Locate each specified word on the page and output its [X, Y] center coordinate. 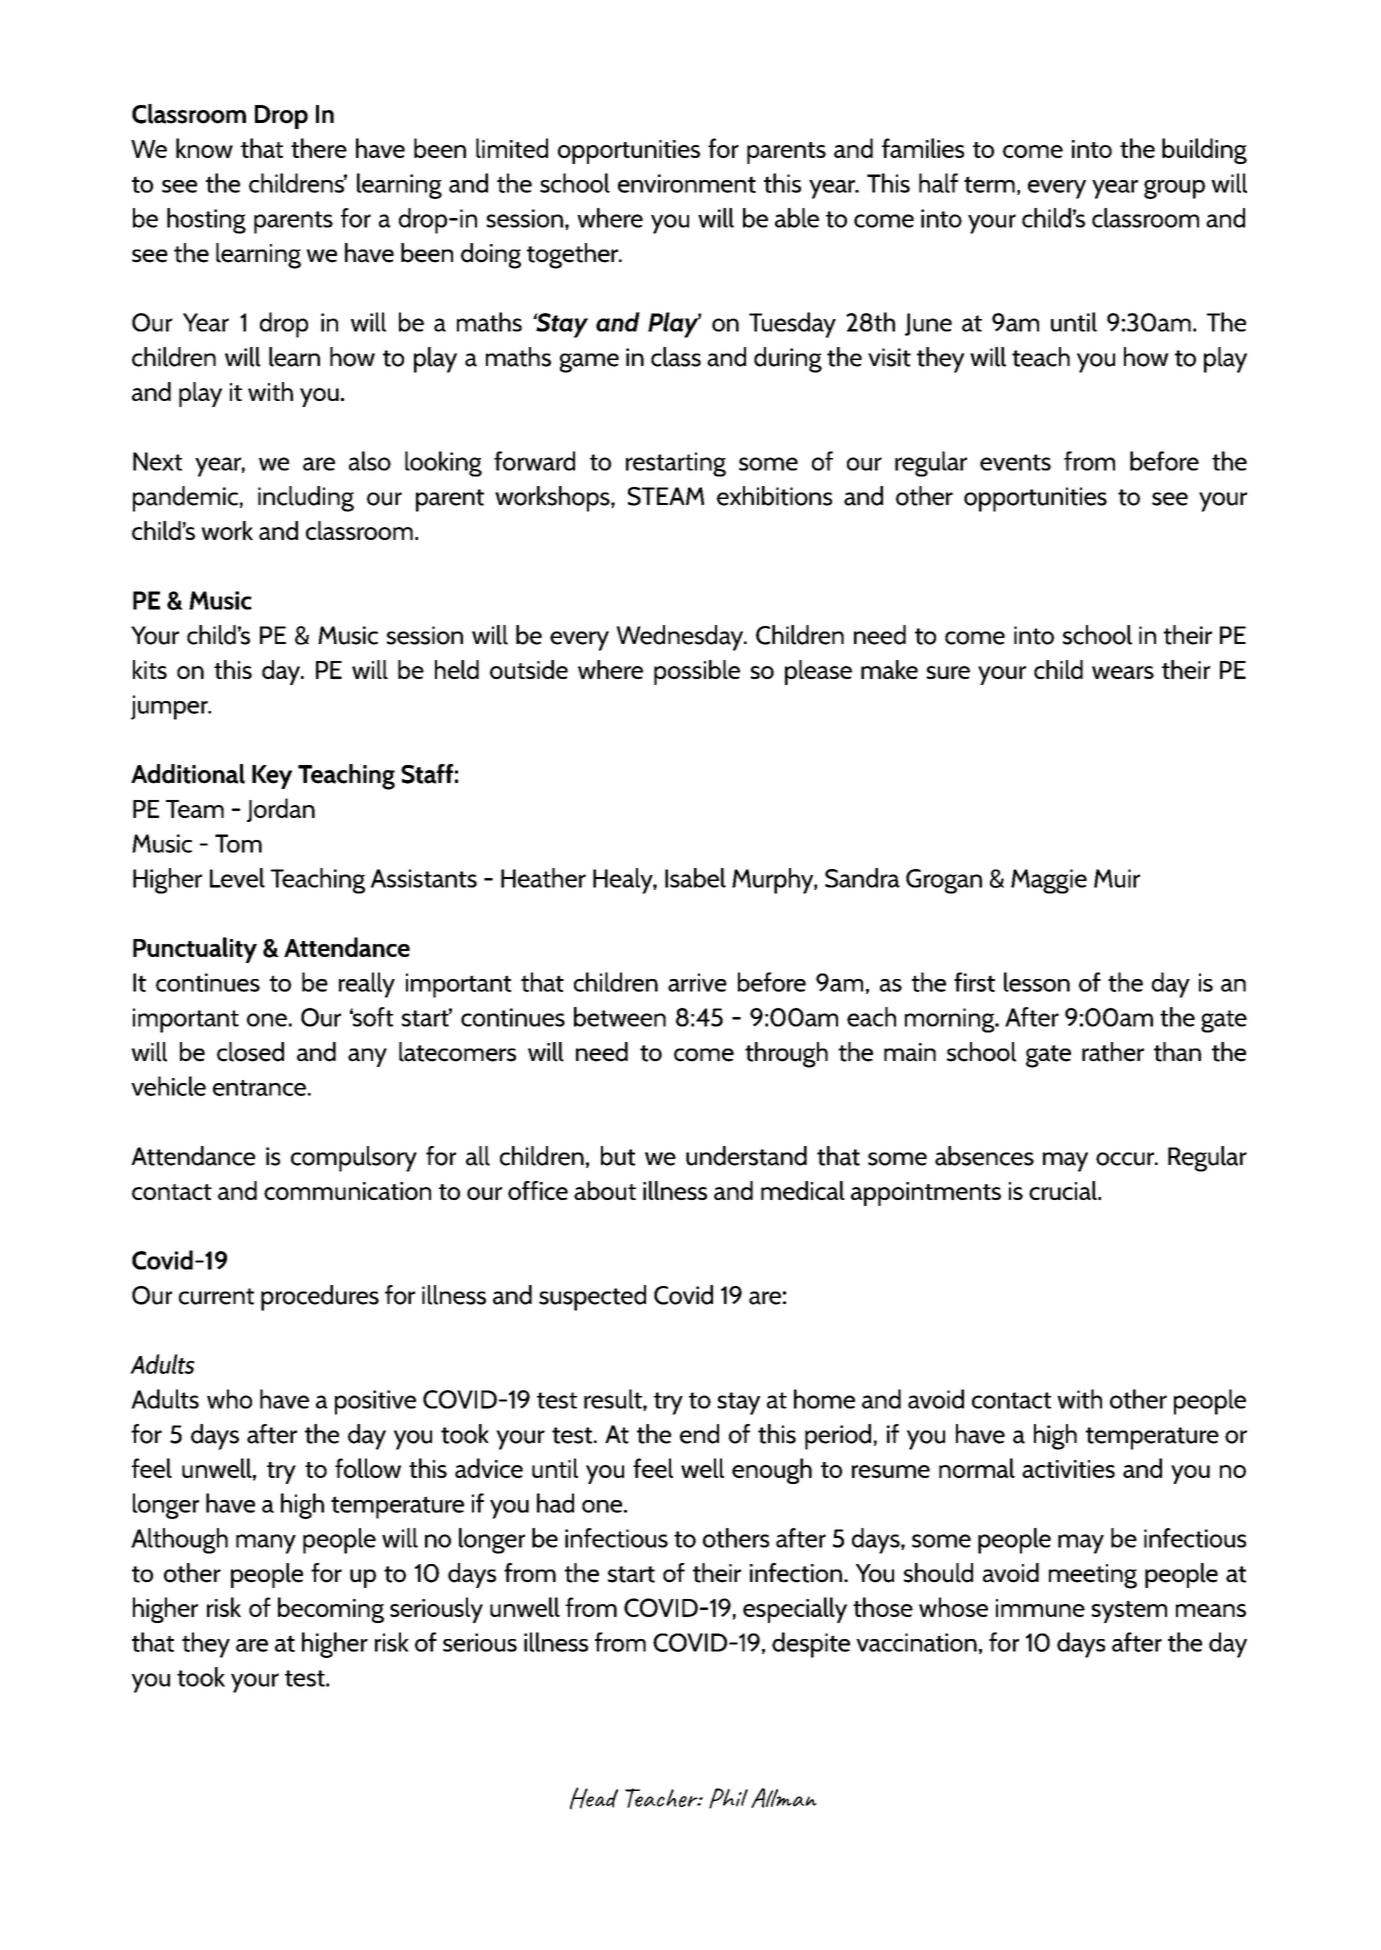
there [319, 148]
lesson [1037, 982]
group [1174, 189]
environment [687, 183]
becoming [331, 1610]
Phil [728, 1798]
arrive [697, 982]
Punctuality [195, 950]
